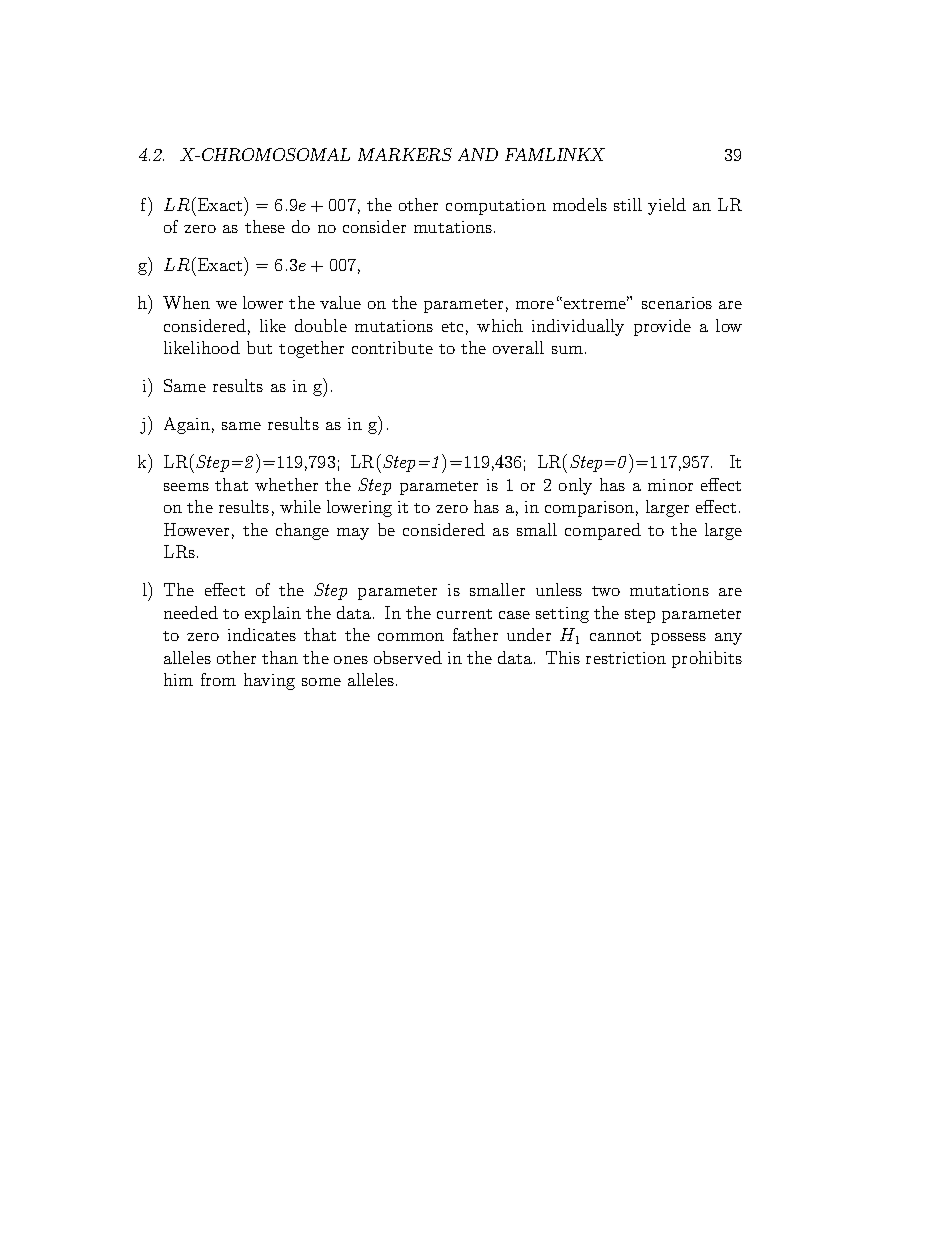  What do you see at coordinates (286, 484) in the page?
I see `whether` at bounding box center [286, 484].
